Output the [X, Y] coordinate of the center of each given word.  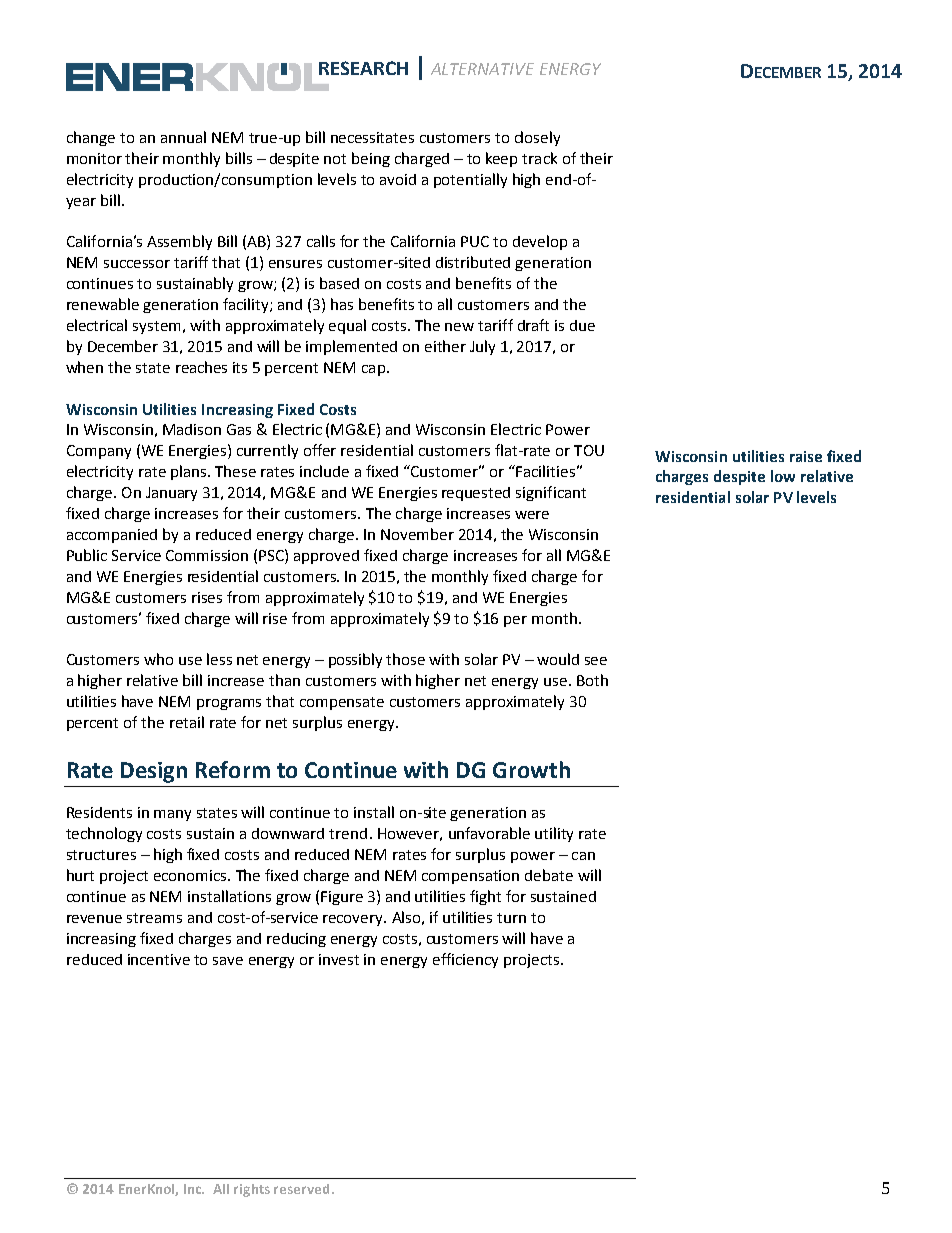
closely [537, 138]
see [596, 661]
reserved [301, 1189]
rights [252, 1190]
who [158, 659]
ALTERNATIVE [482, 69]
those [405, 659]
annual [183, 137]
